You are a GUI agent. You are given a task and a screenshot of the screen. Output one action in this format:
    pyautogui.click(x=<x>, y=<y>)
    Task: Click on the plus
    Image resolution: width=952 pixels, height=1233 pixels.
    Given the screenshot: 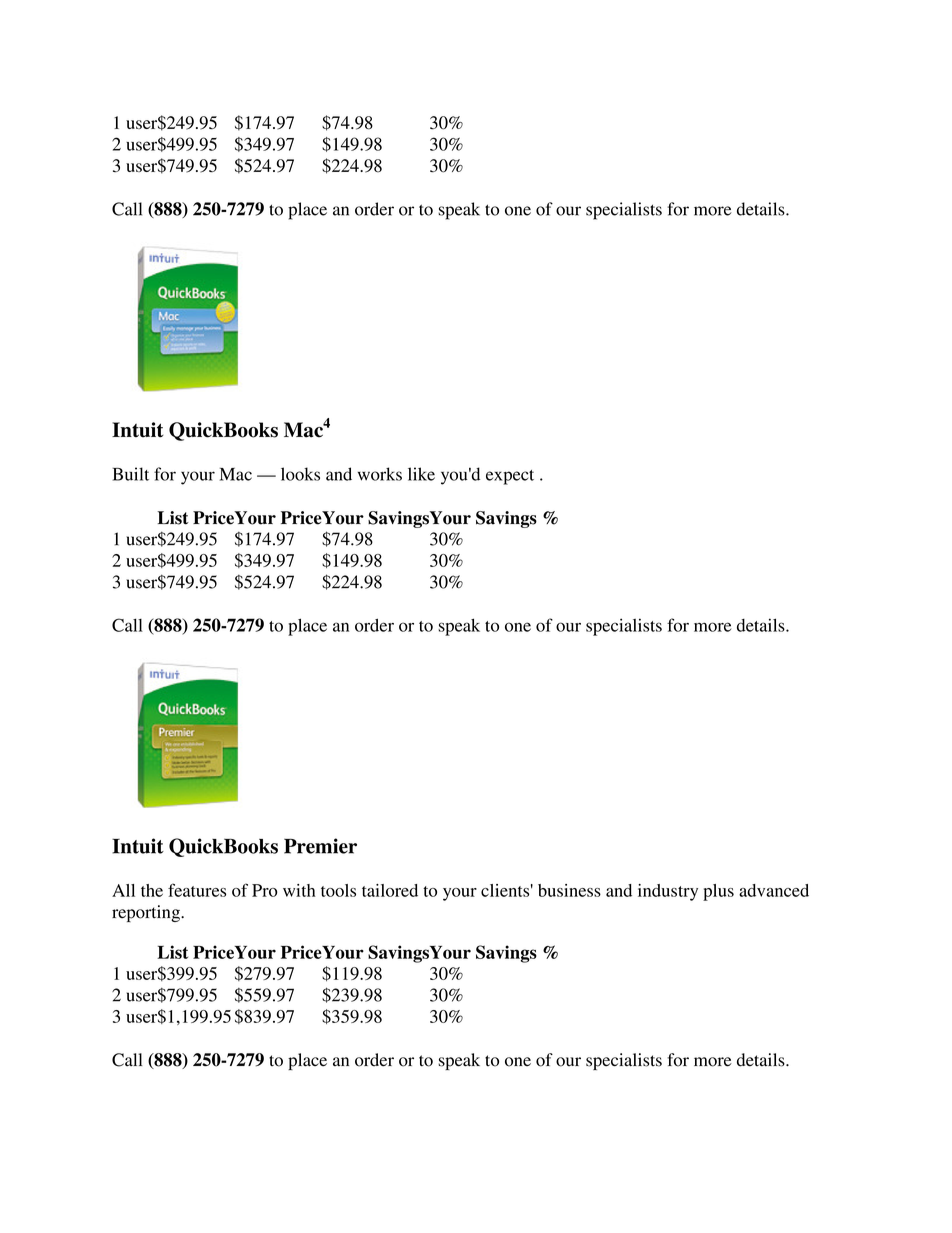 What is the action you would take?
    pyautogui.click(x=718, y=892)
